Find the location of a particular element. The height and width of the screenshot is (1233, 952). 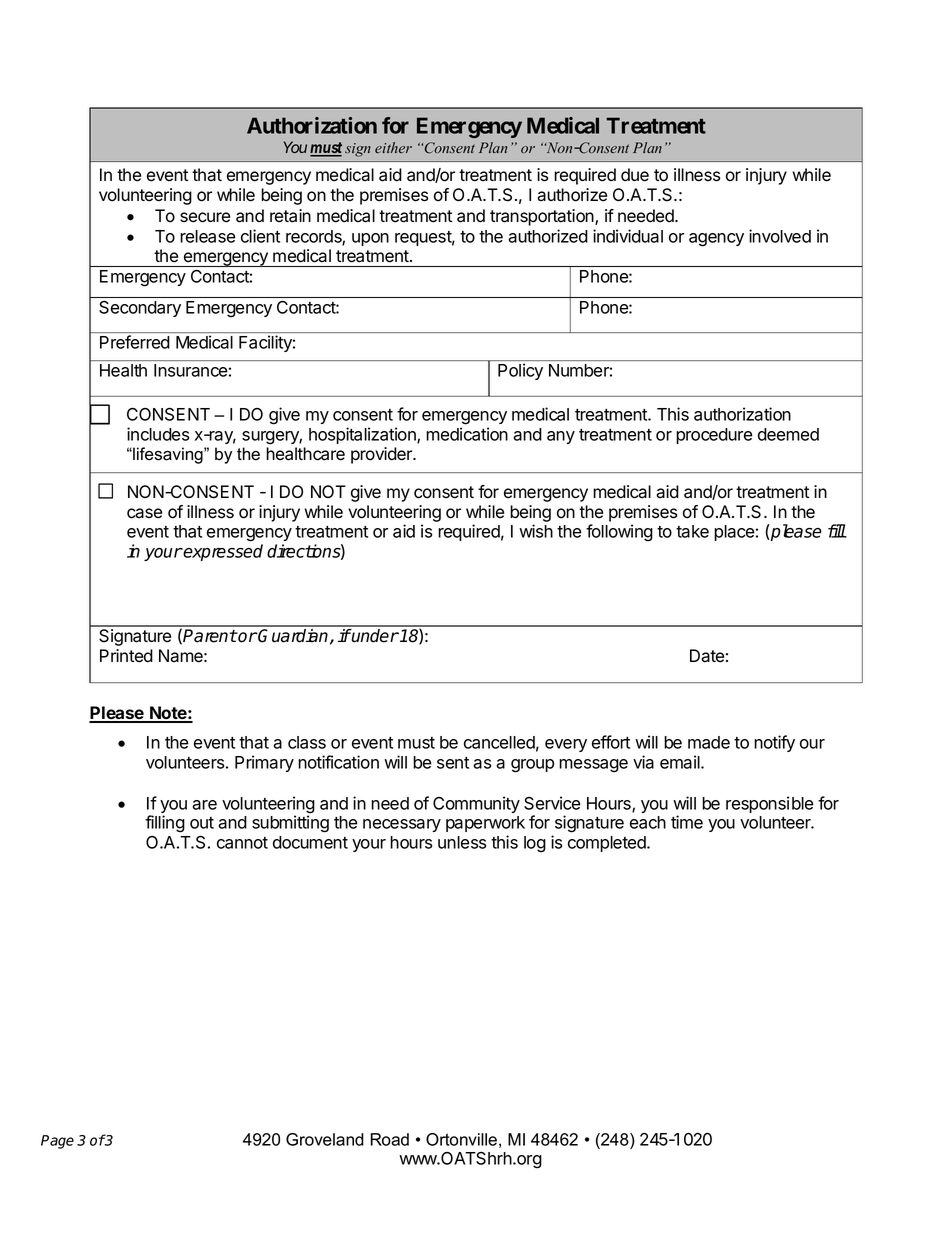

due is located at coordinates (635, 175).
